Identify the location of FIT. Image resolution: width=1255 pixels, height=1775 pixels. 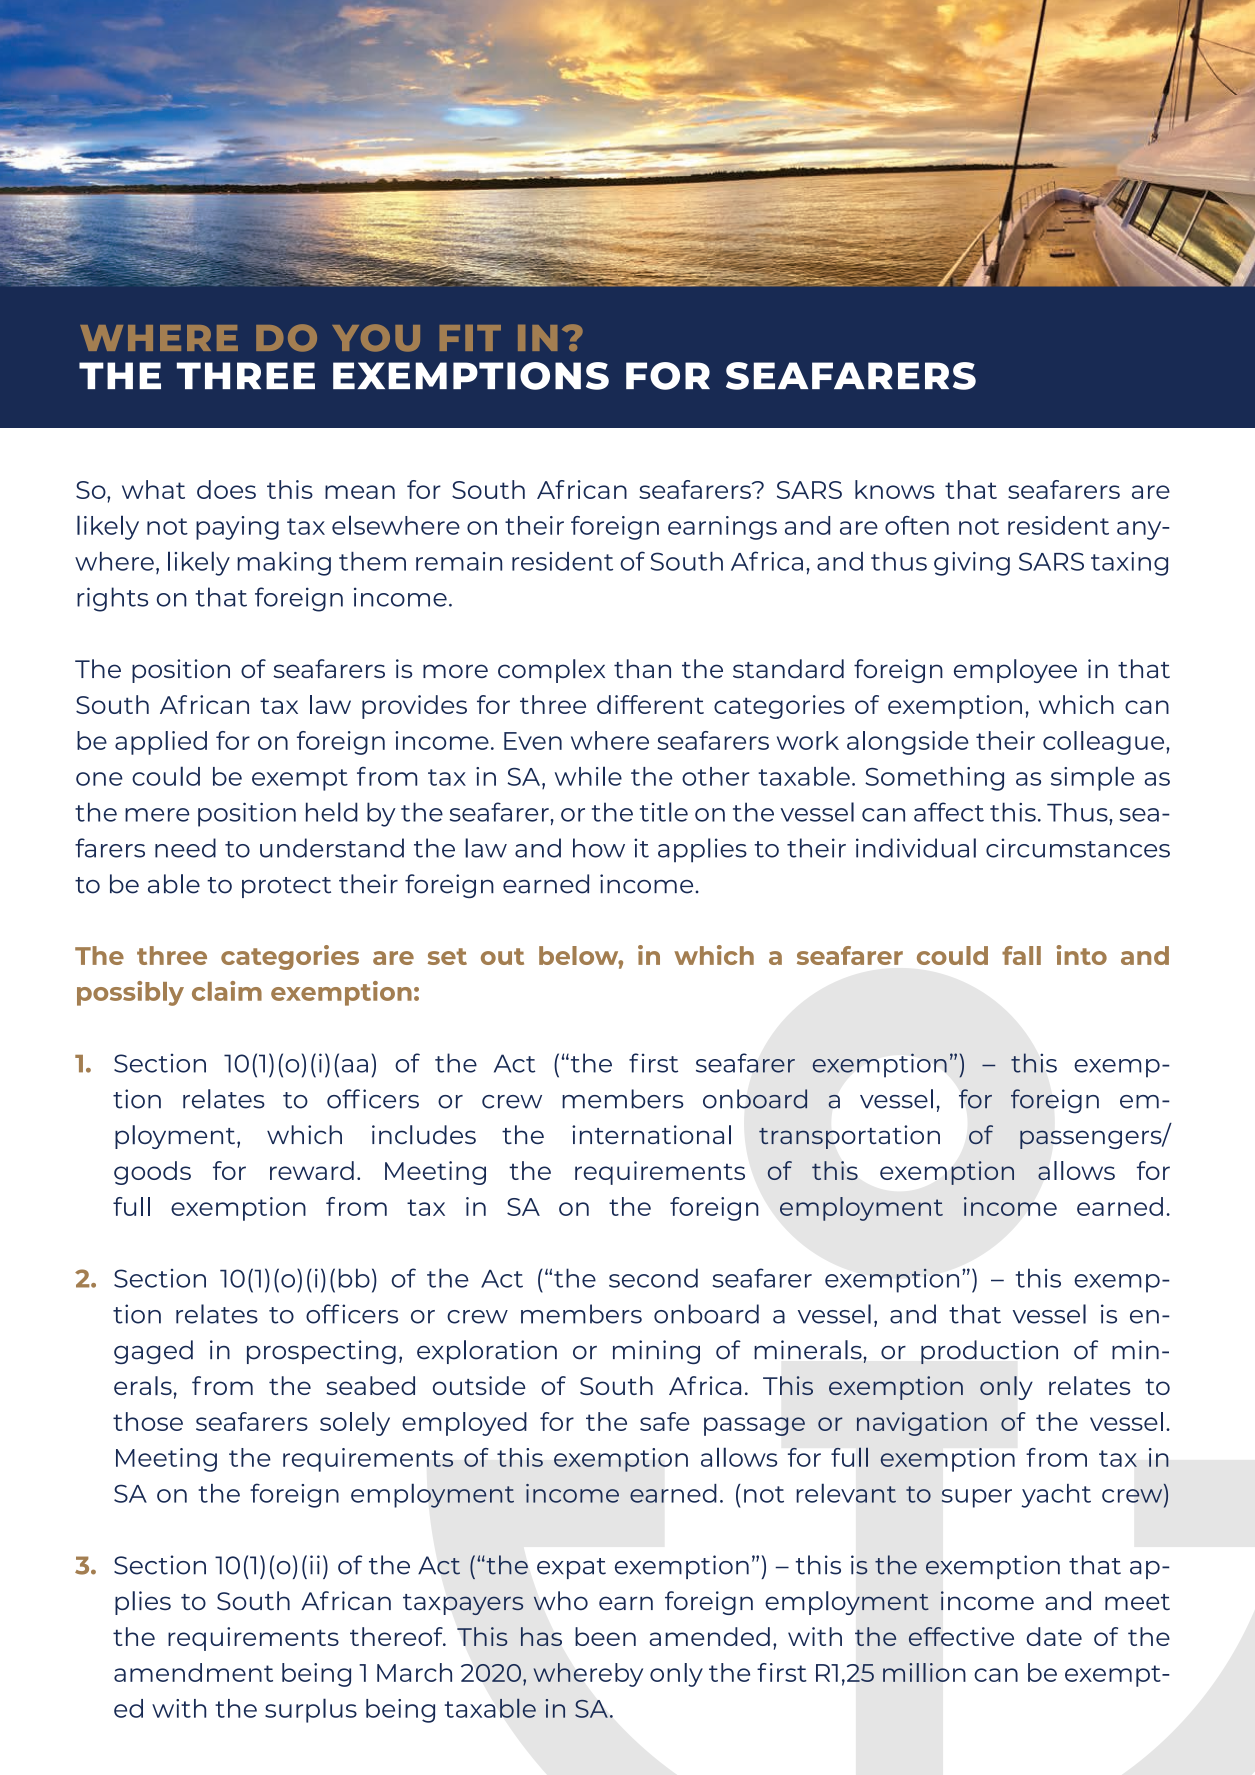
(470, 338).
